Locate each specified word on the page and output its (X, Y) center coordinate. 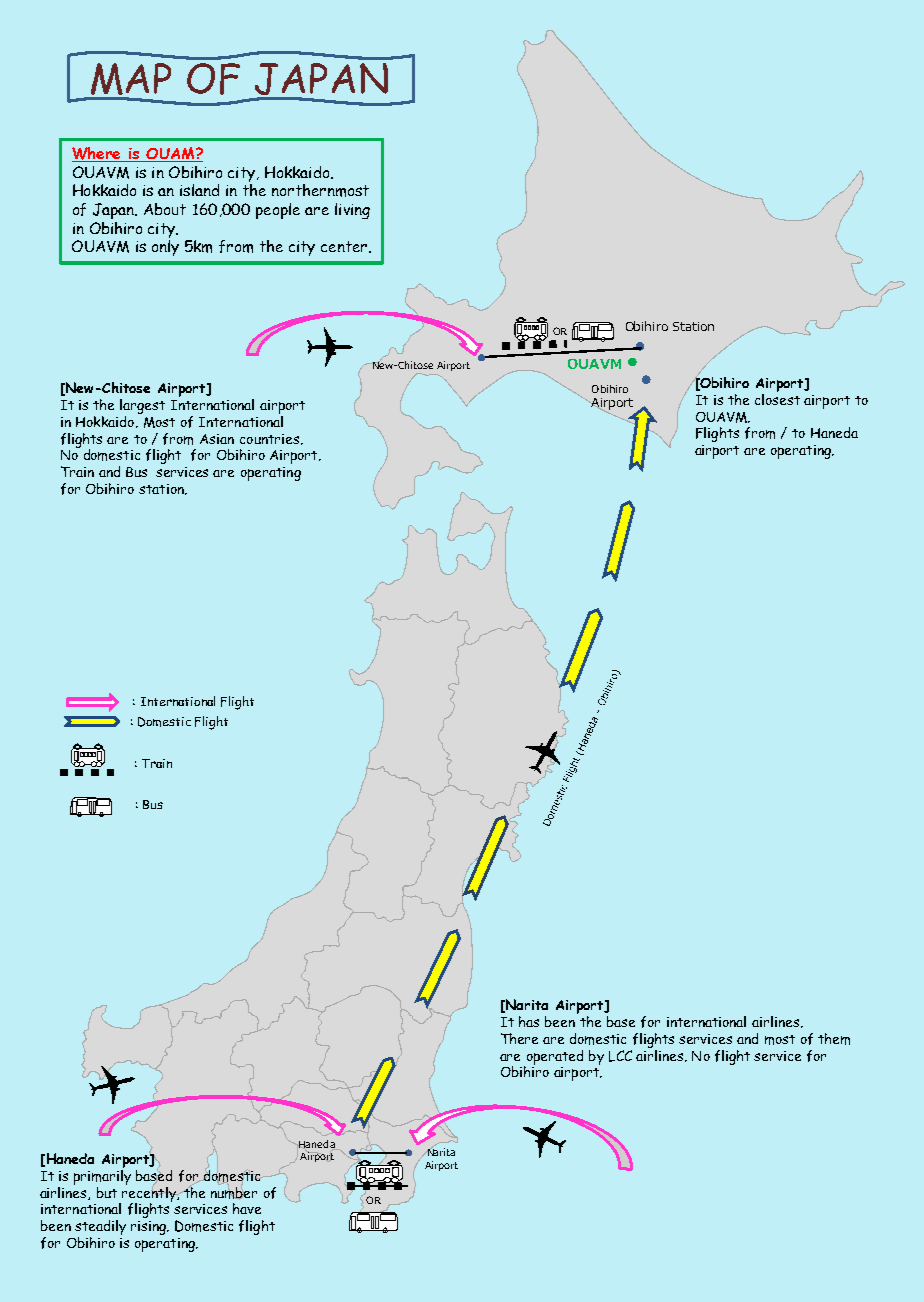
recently (149, 1194)
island (199, 190)
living (352, 211)
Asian (217, 439)
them (834, 1039)
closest (777, 398)
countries (269, 439)
